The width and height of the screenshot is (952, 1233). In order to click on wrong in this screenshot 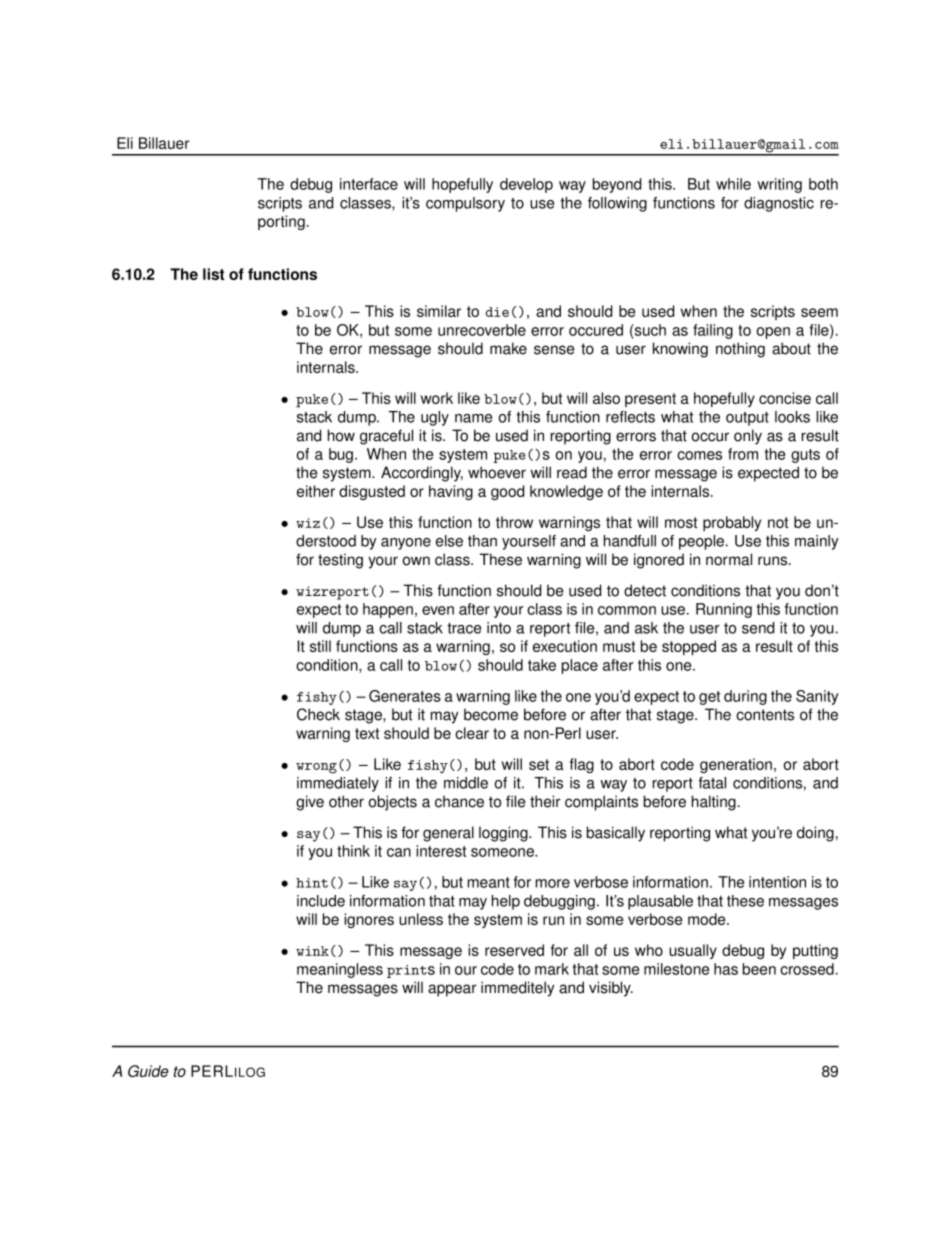, I will do `click(316, 768)`.
